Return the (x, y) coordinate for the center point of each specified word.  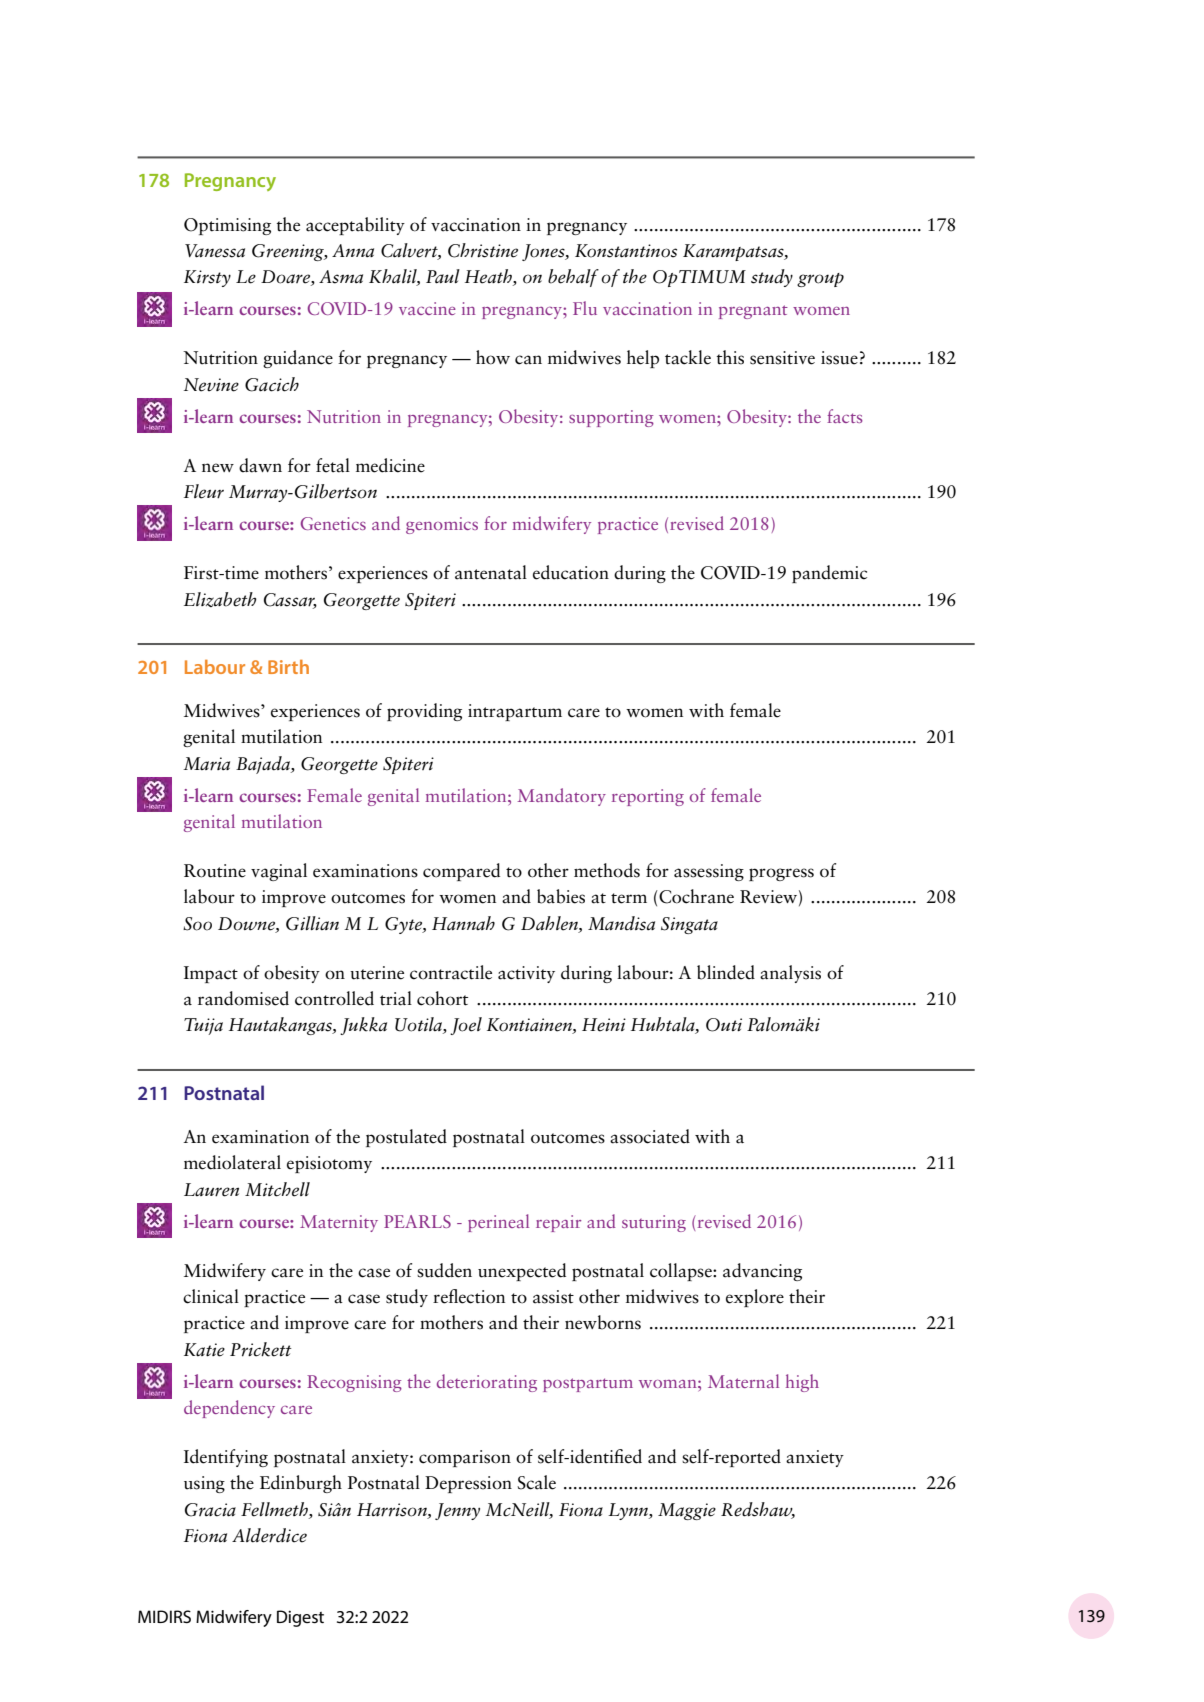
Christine (483, 250)
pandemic (829, 574)
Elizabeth (220, 599)
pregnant (753, 312)
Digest (300, 1618)
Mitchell (277, 1189)
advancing (762, 1272)
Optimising (227, 226)
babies (561, 896)
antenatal (491, 572)
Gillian (312, 923)
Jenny (457, 1511)
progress (781, 874)
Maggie (687, 1511)
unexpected (522, 1272)
